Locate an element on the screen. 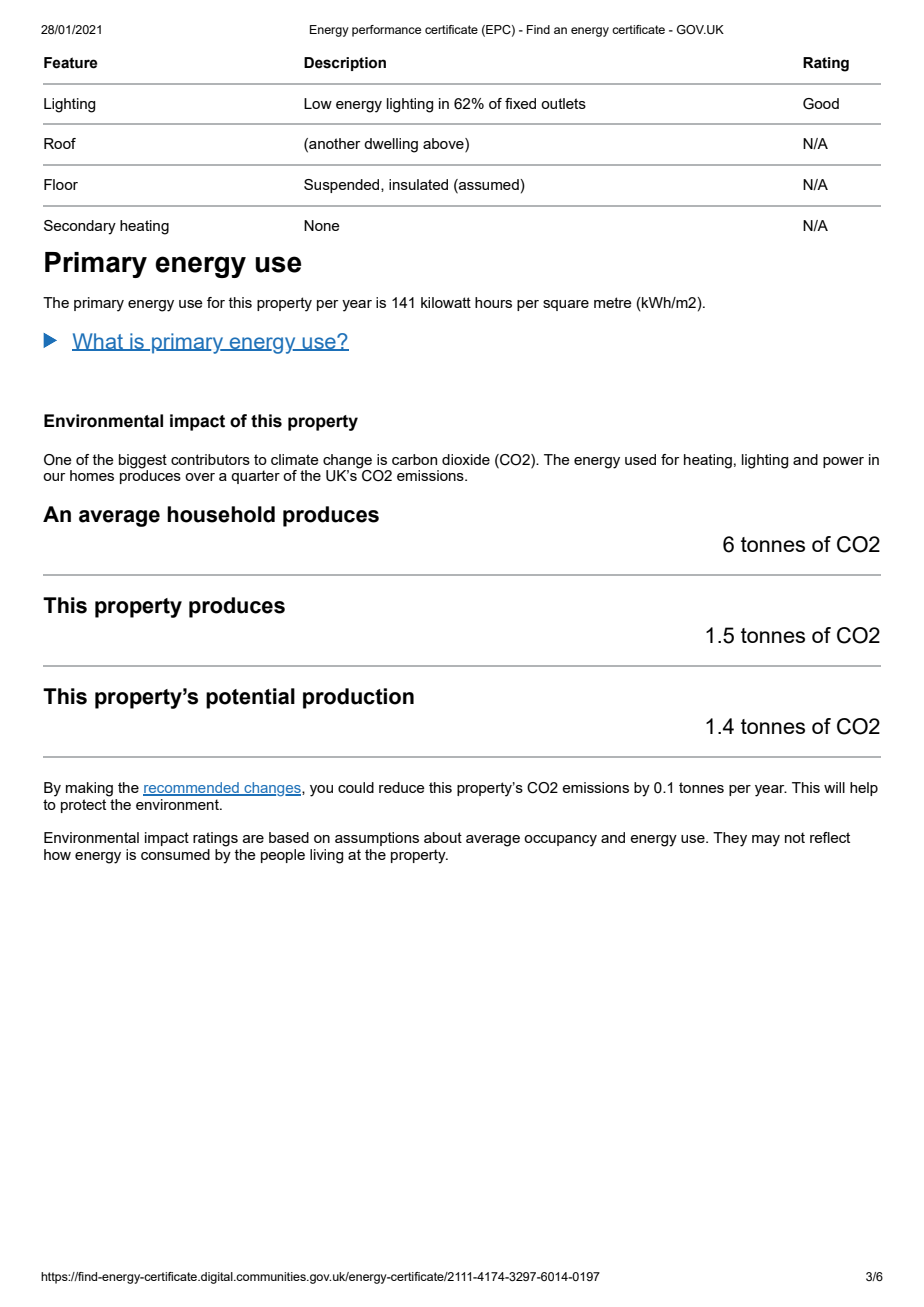  Good is located at coordinates (821, 104).
